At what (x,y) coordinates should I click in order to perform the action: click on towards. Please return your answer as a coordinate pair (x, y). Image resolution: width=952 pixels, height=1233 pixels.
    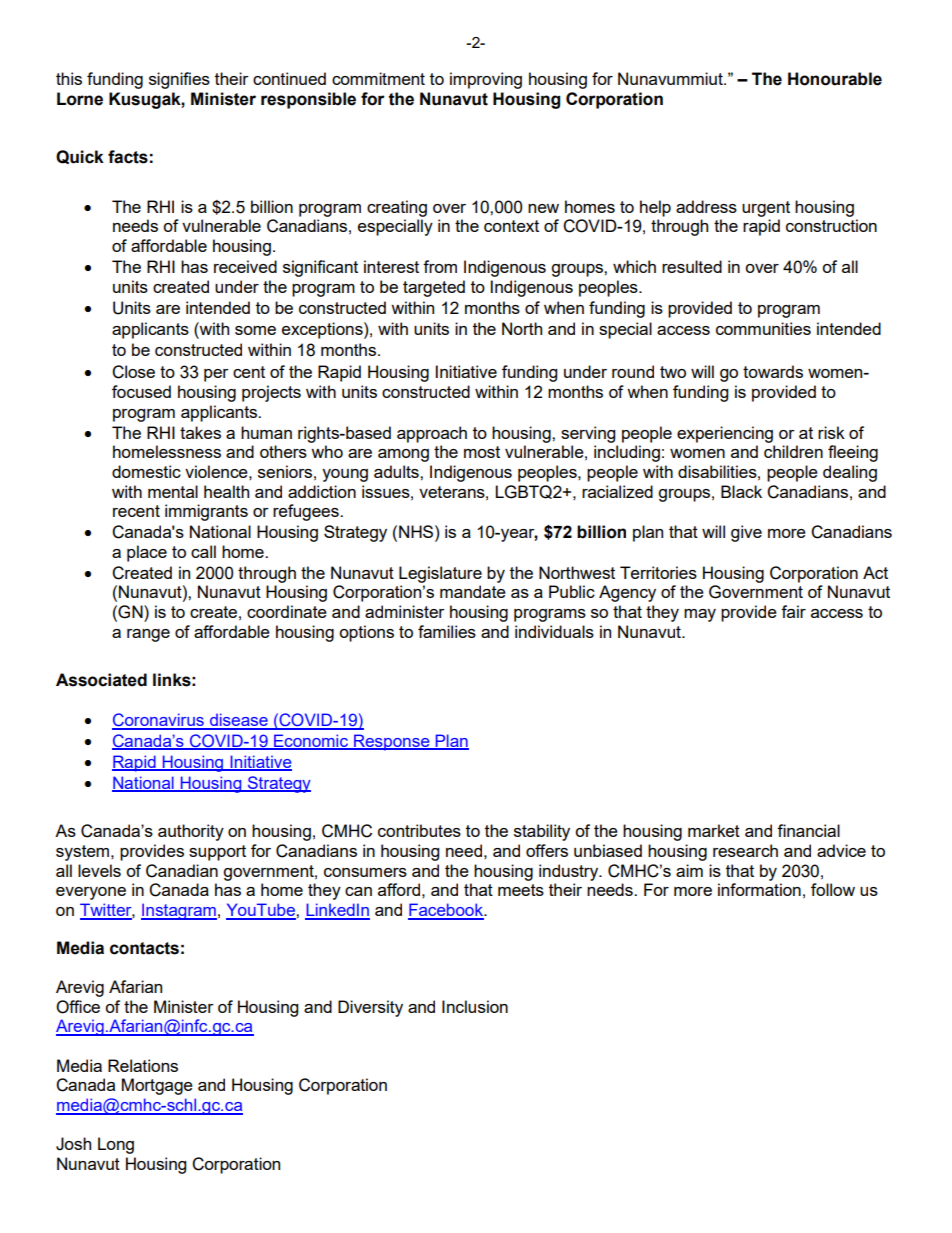
    Looking at the image, I should click on (773, 371).
